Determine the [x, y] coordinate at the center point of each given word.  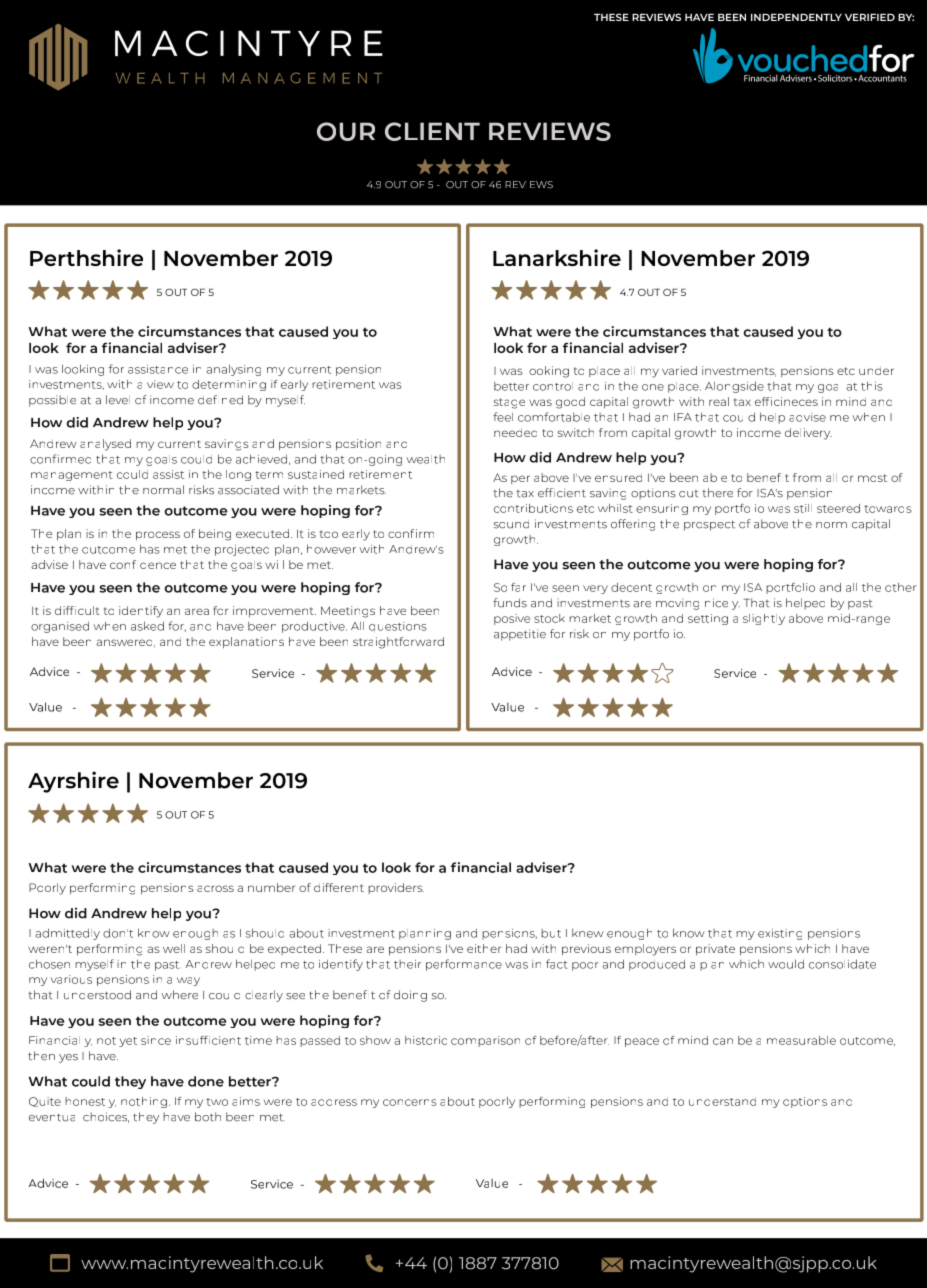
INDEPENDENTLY [796, 17]
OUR [346, 131]
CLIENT [432, 131]
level [118, 400]
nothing [144, 1102]
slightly [764, 619]
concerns [410, 1102]
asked [147, 626]
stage [509, 403]
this [872, 386]
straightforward [398, 643]
